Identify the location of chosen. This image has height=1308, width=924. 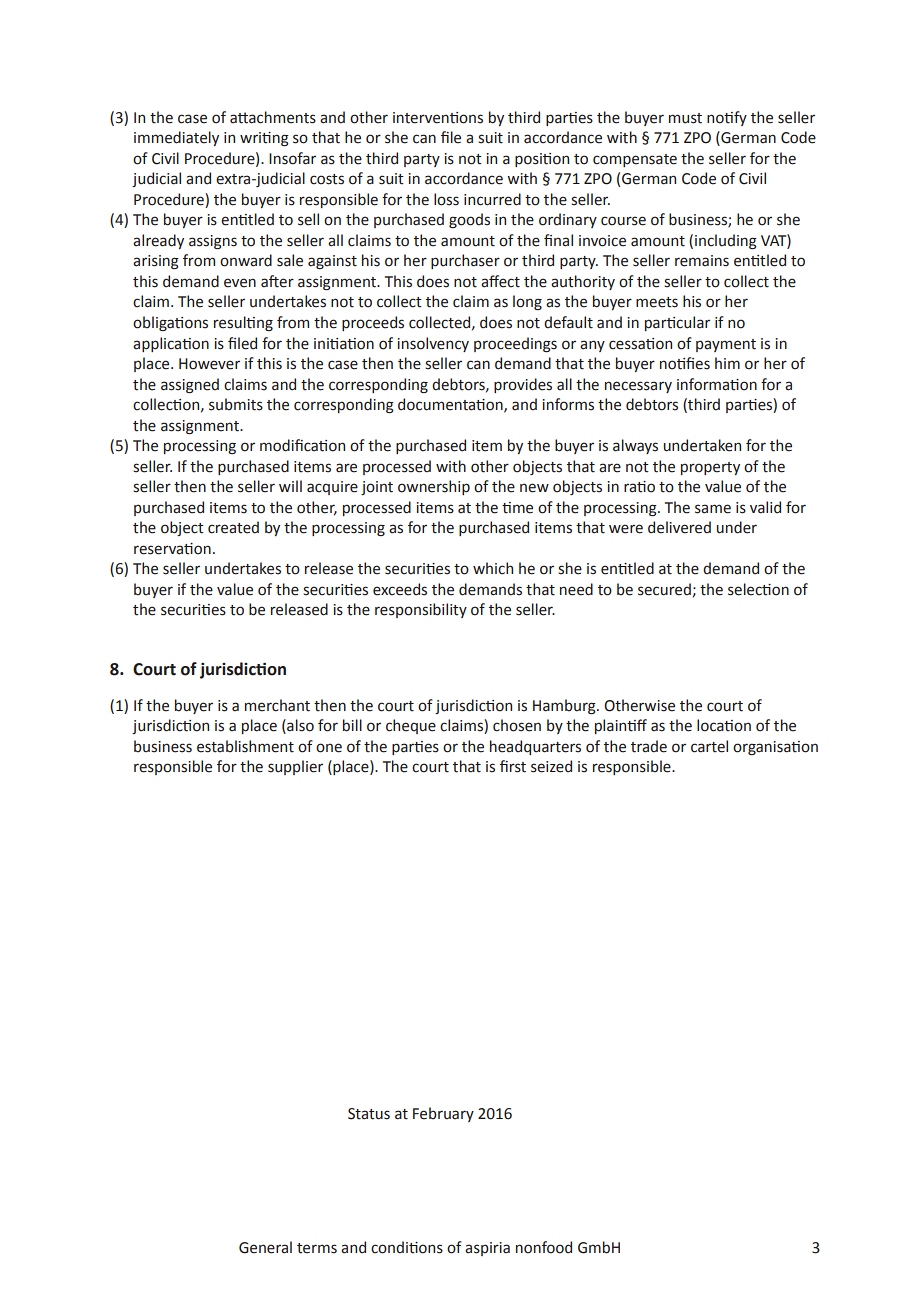
(517, 725).
